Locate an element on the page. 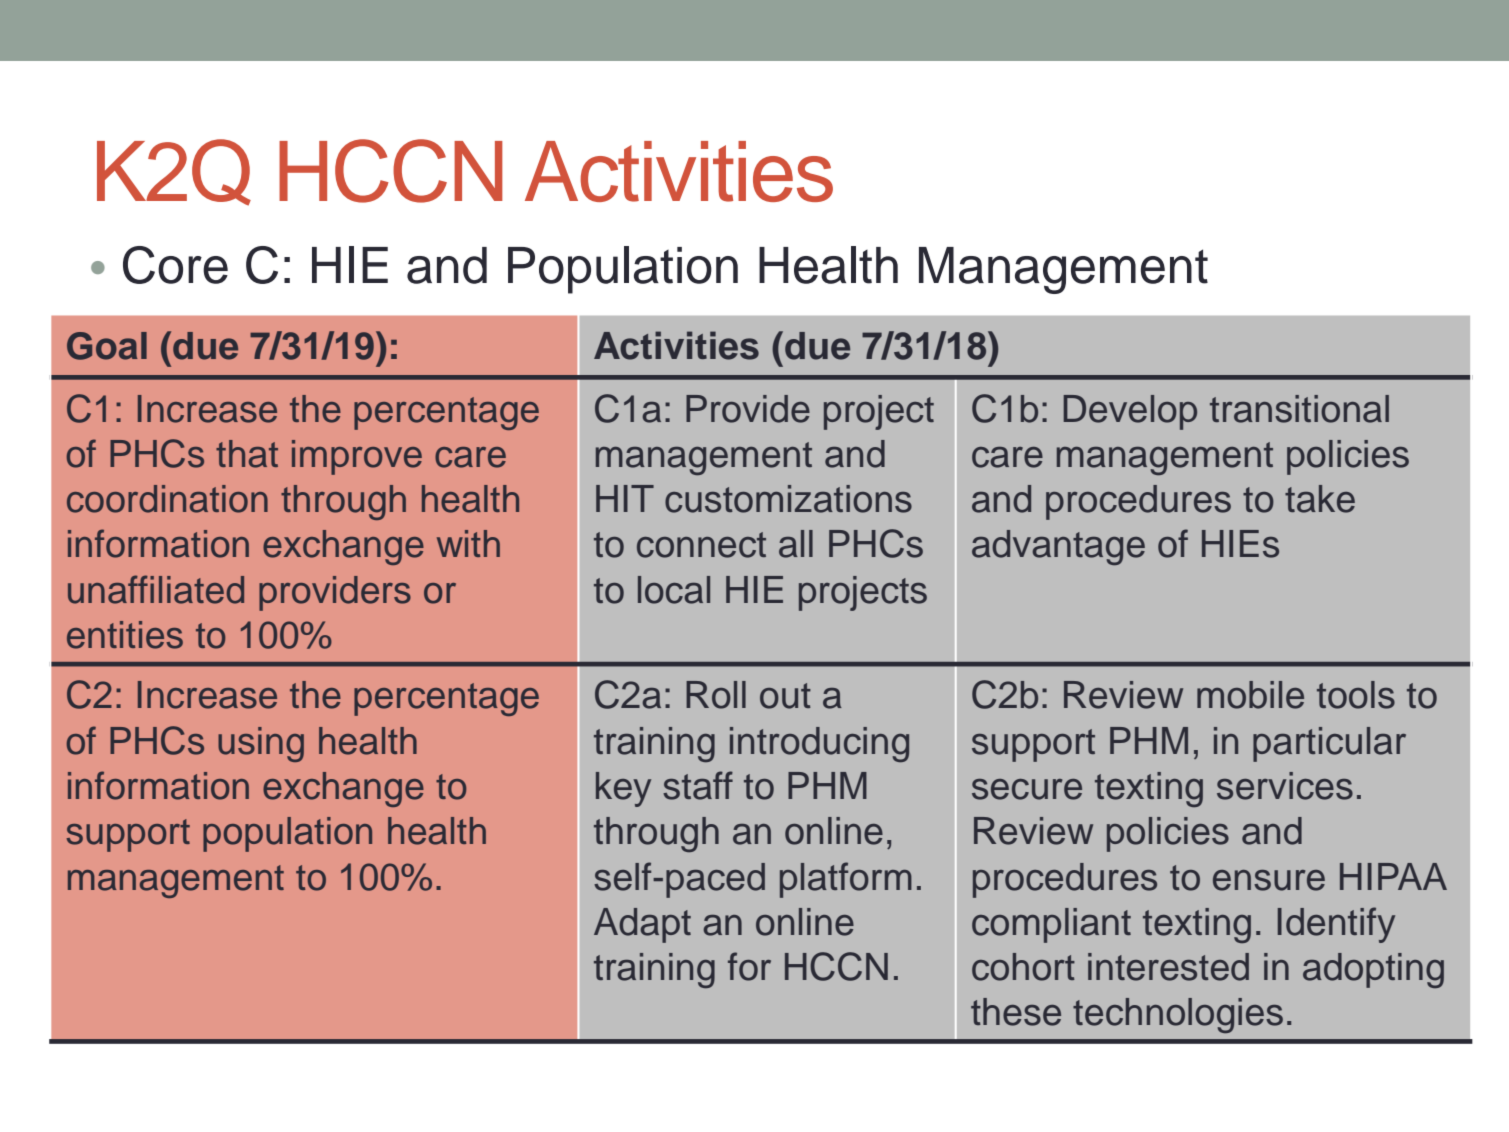 The width and height of the image is (1509, 1132). customizations is located at coordinates (788, 499).
